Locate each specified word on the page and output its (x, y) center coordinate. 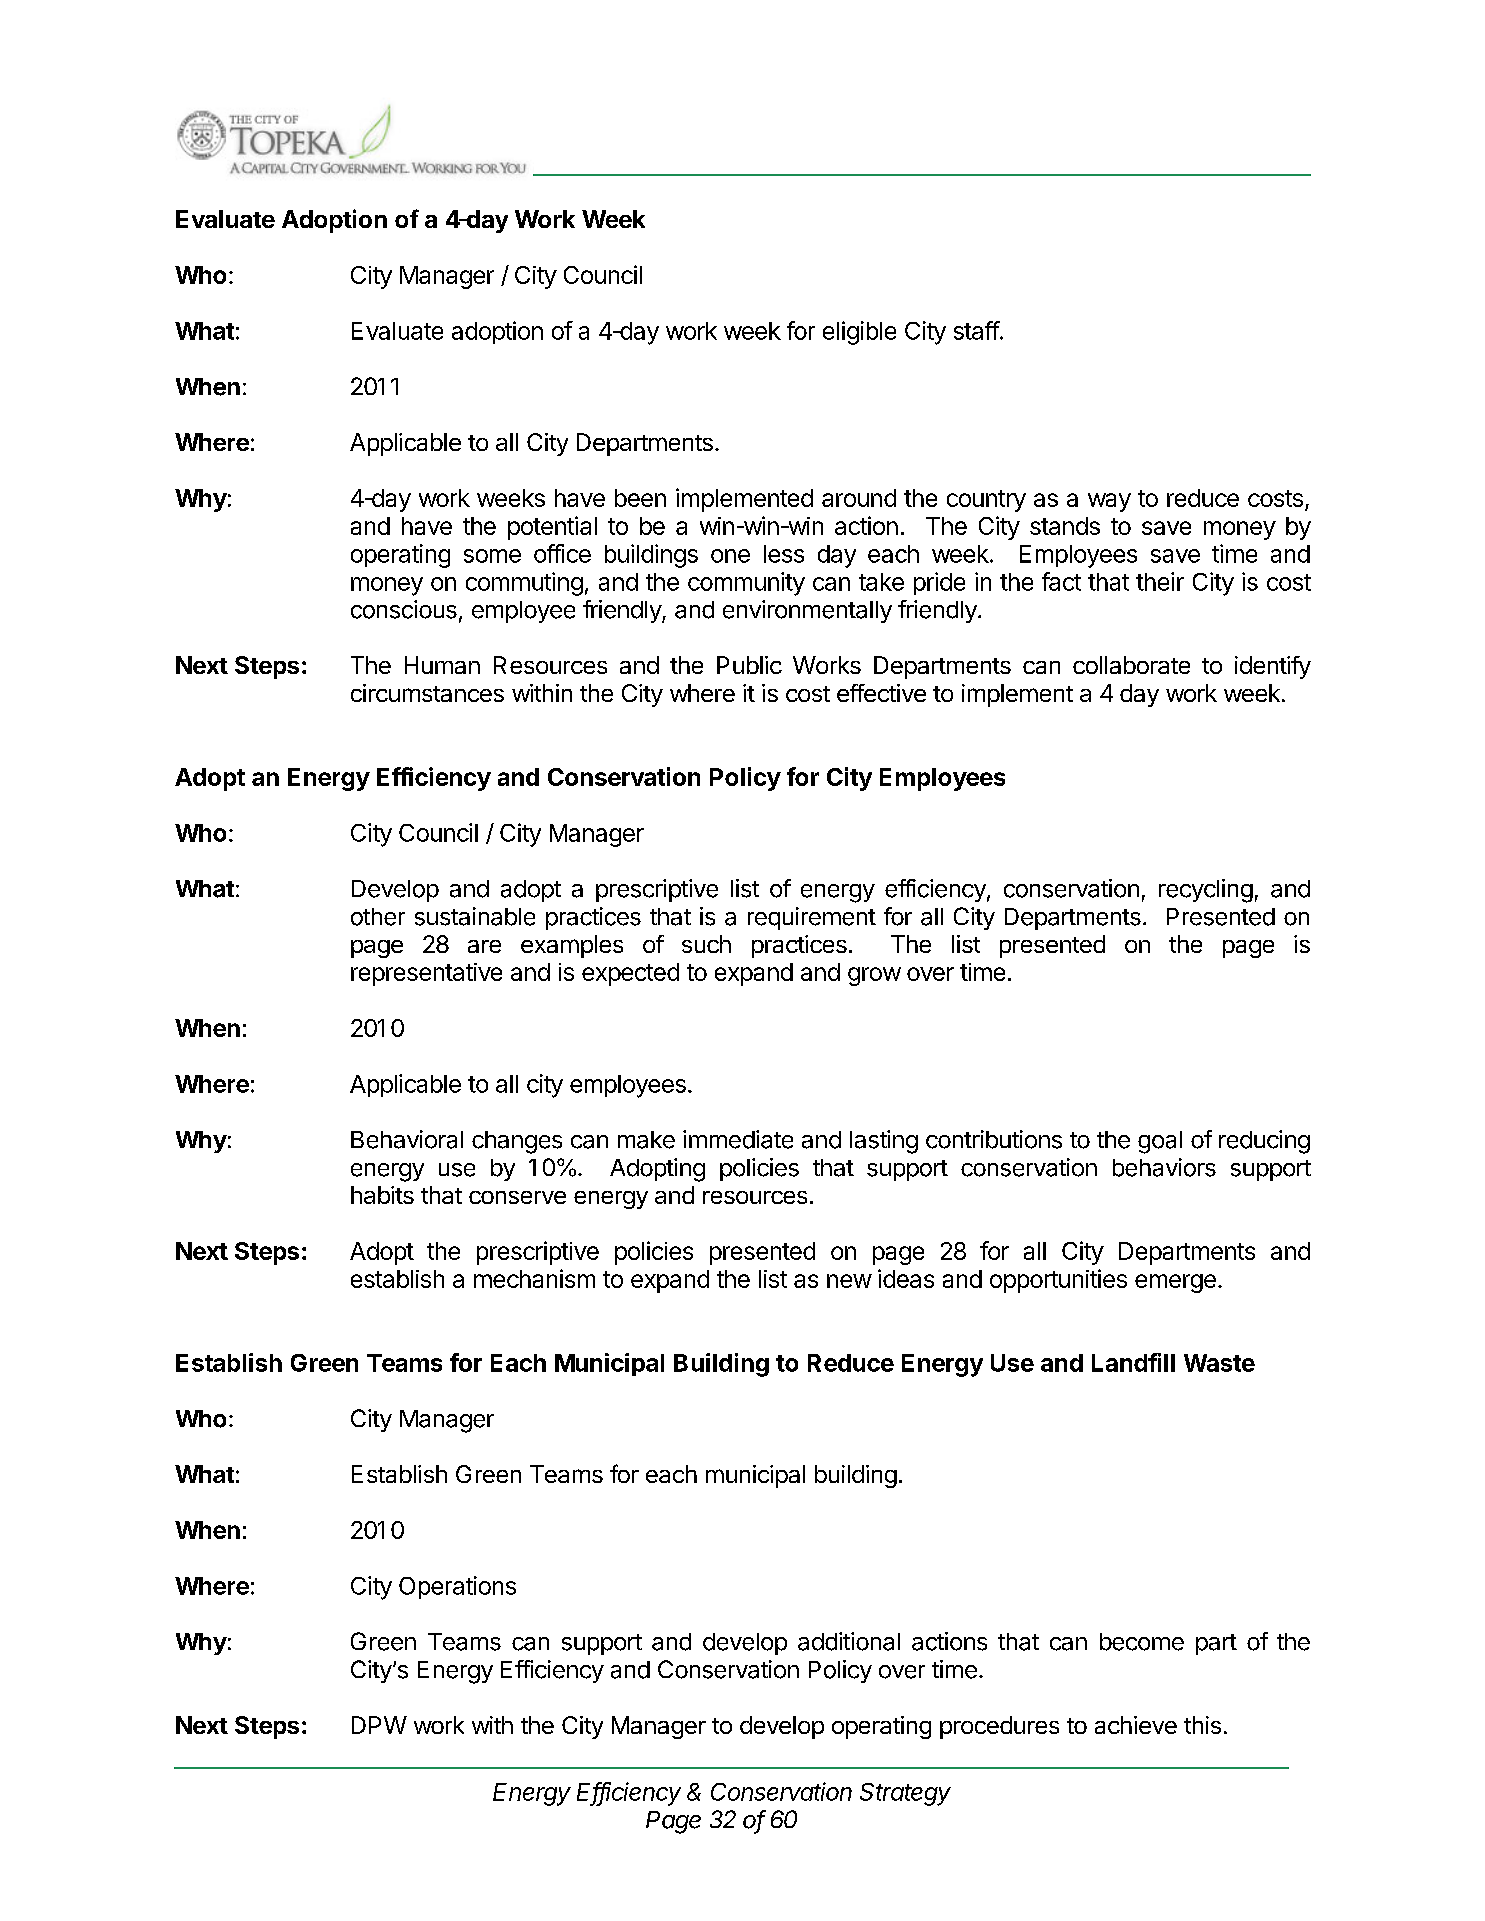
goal (1160, 1142)
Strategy (905, 1794)
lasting (884, 1142)
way (1109, 502)
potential (552, 528)
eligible (859, 333)
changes (517, 1142)
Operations (457, 1587)
